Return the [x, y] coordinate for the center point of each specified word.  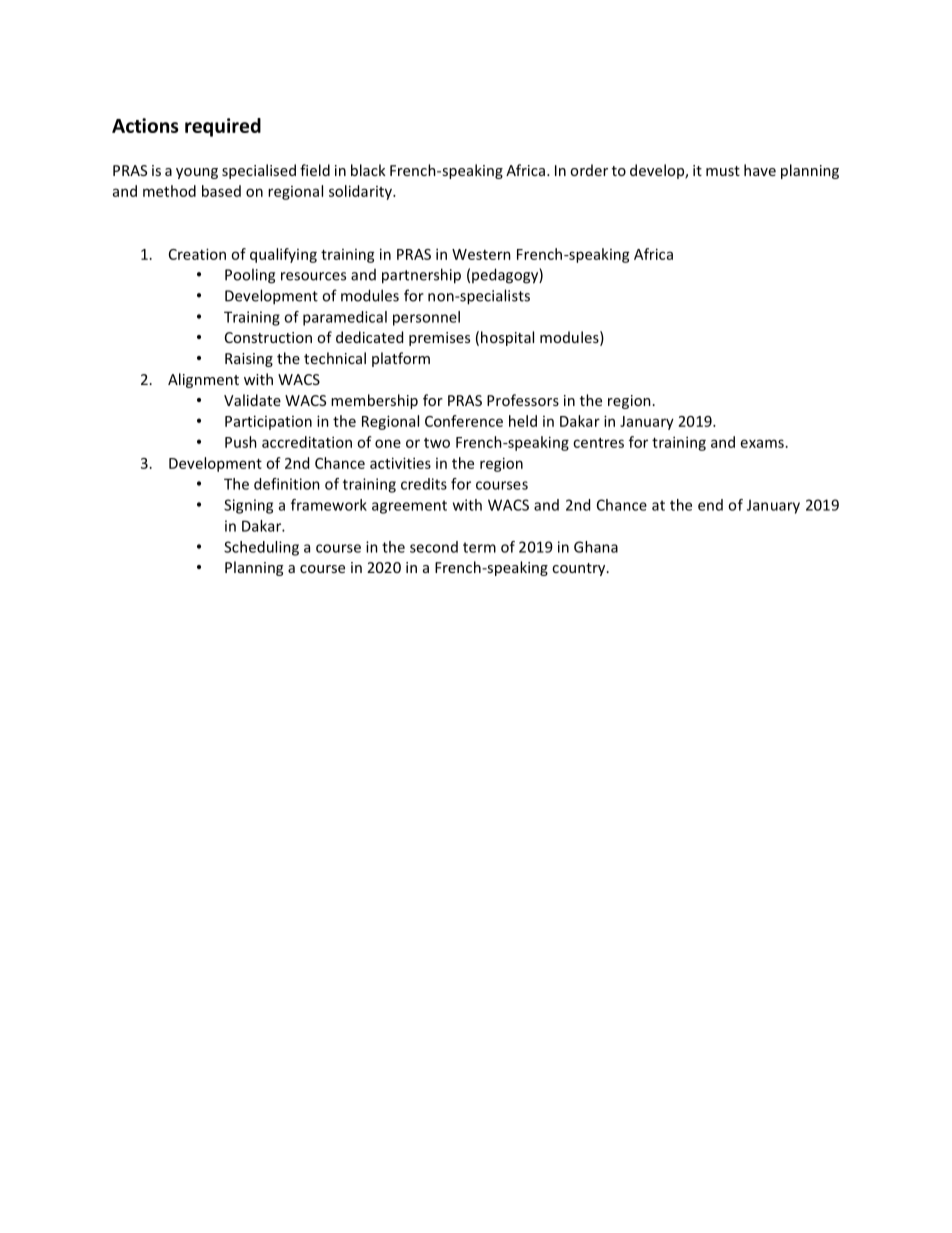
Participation [268, 422]
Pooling [250, 276]
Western [481, 254]
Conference [464, 421]
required [223, 127]
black [368, 170]
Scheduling [261, 548]
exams [762, 443]
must [723, 171]
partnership [421, 276]
